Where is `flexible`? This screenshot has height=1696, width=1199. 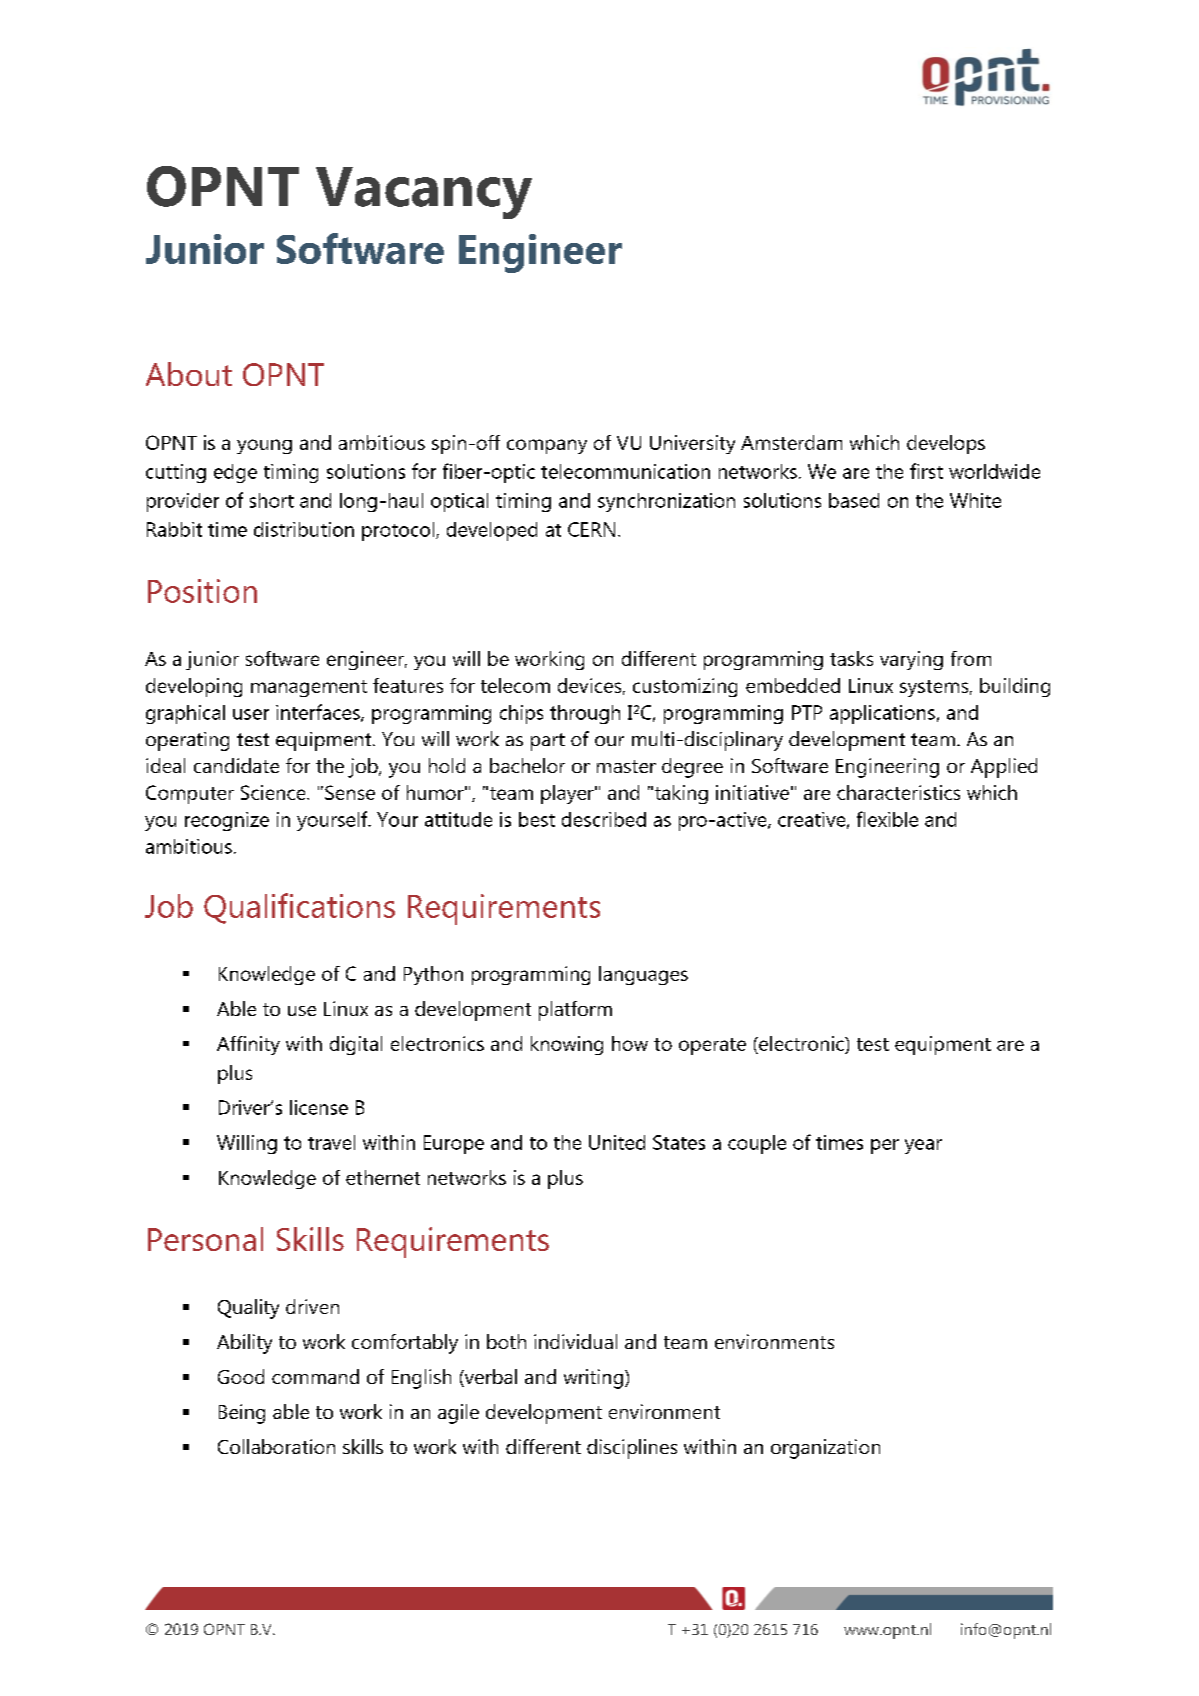 flexible is located at coordinates (887, 819).
